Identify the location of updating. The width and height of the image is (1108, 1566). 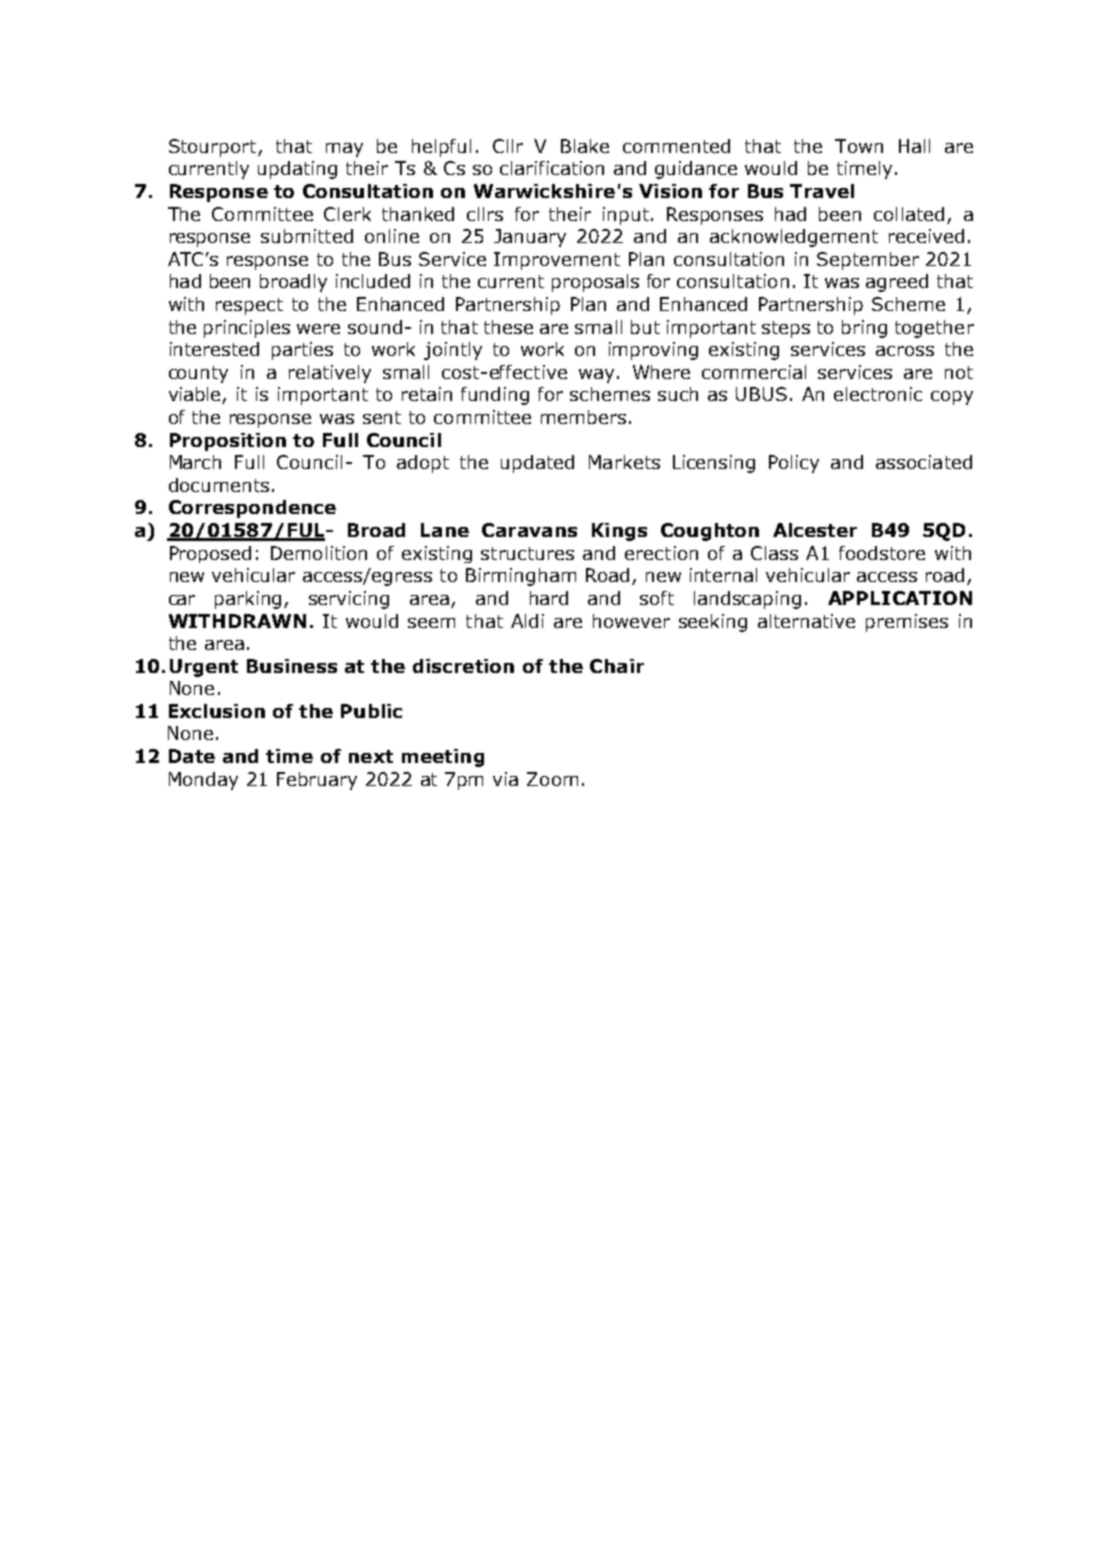
(297, 170).
